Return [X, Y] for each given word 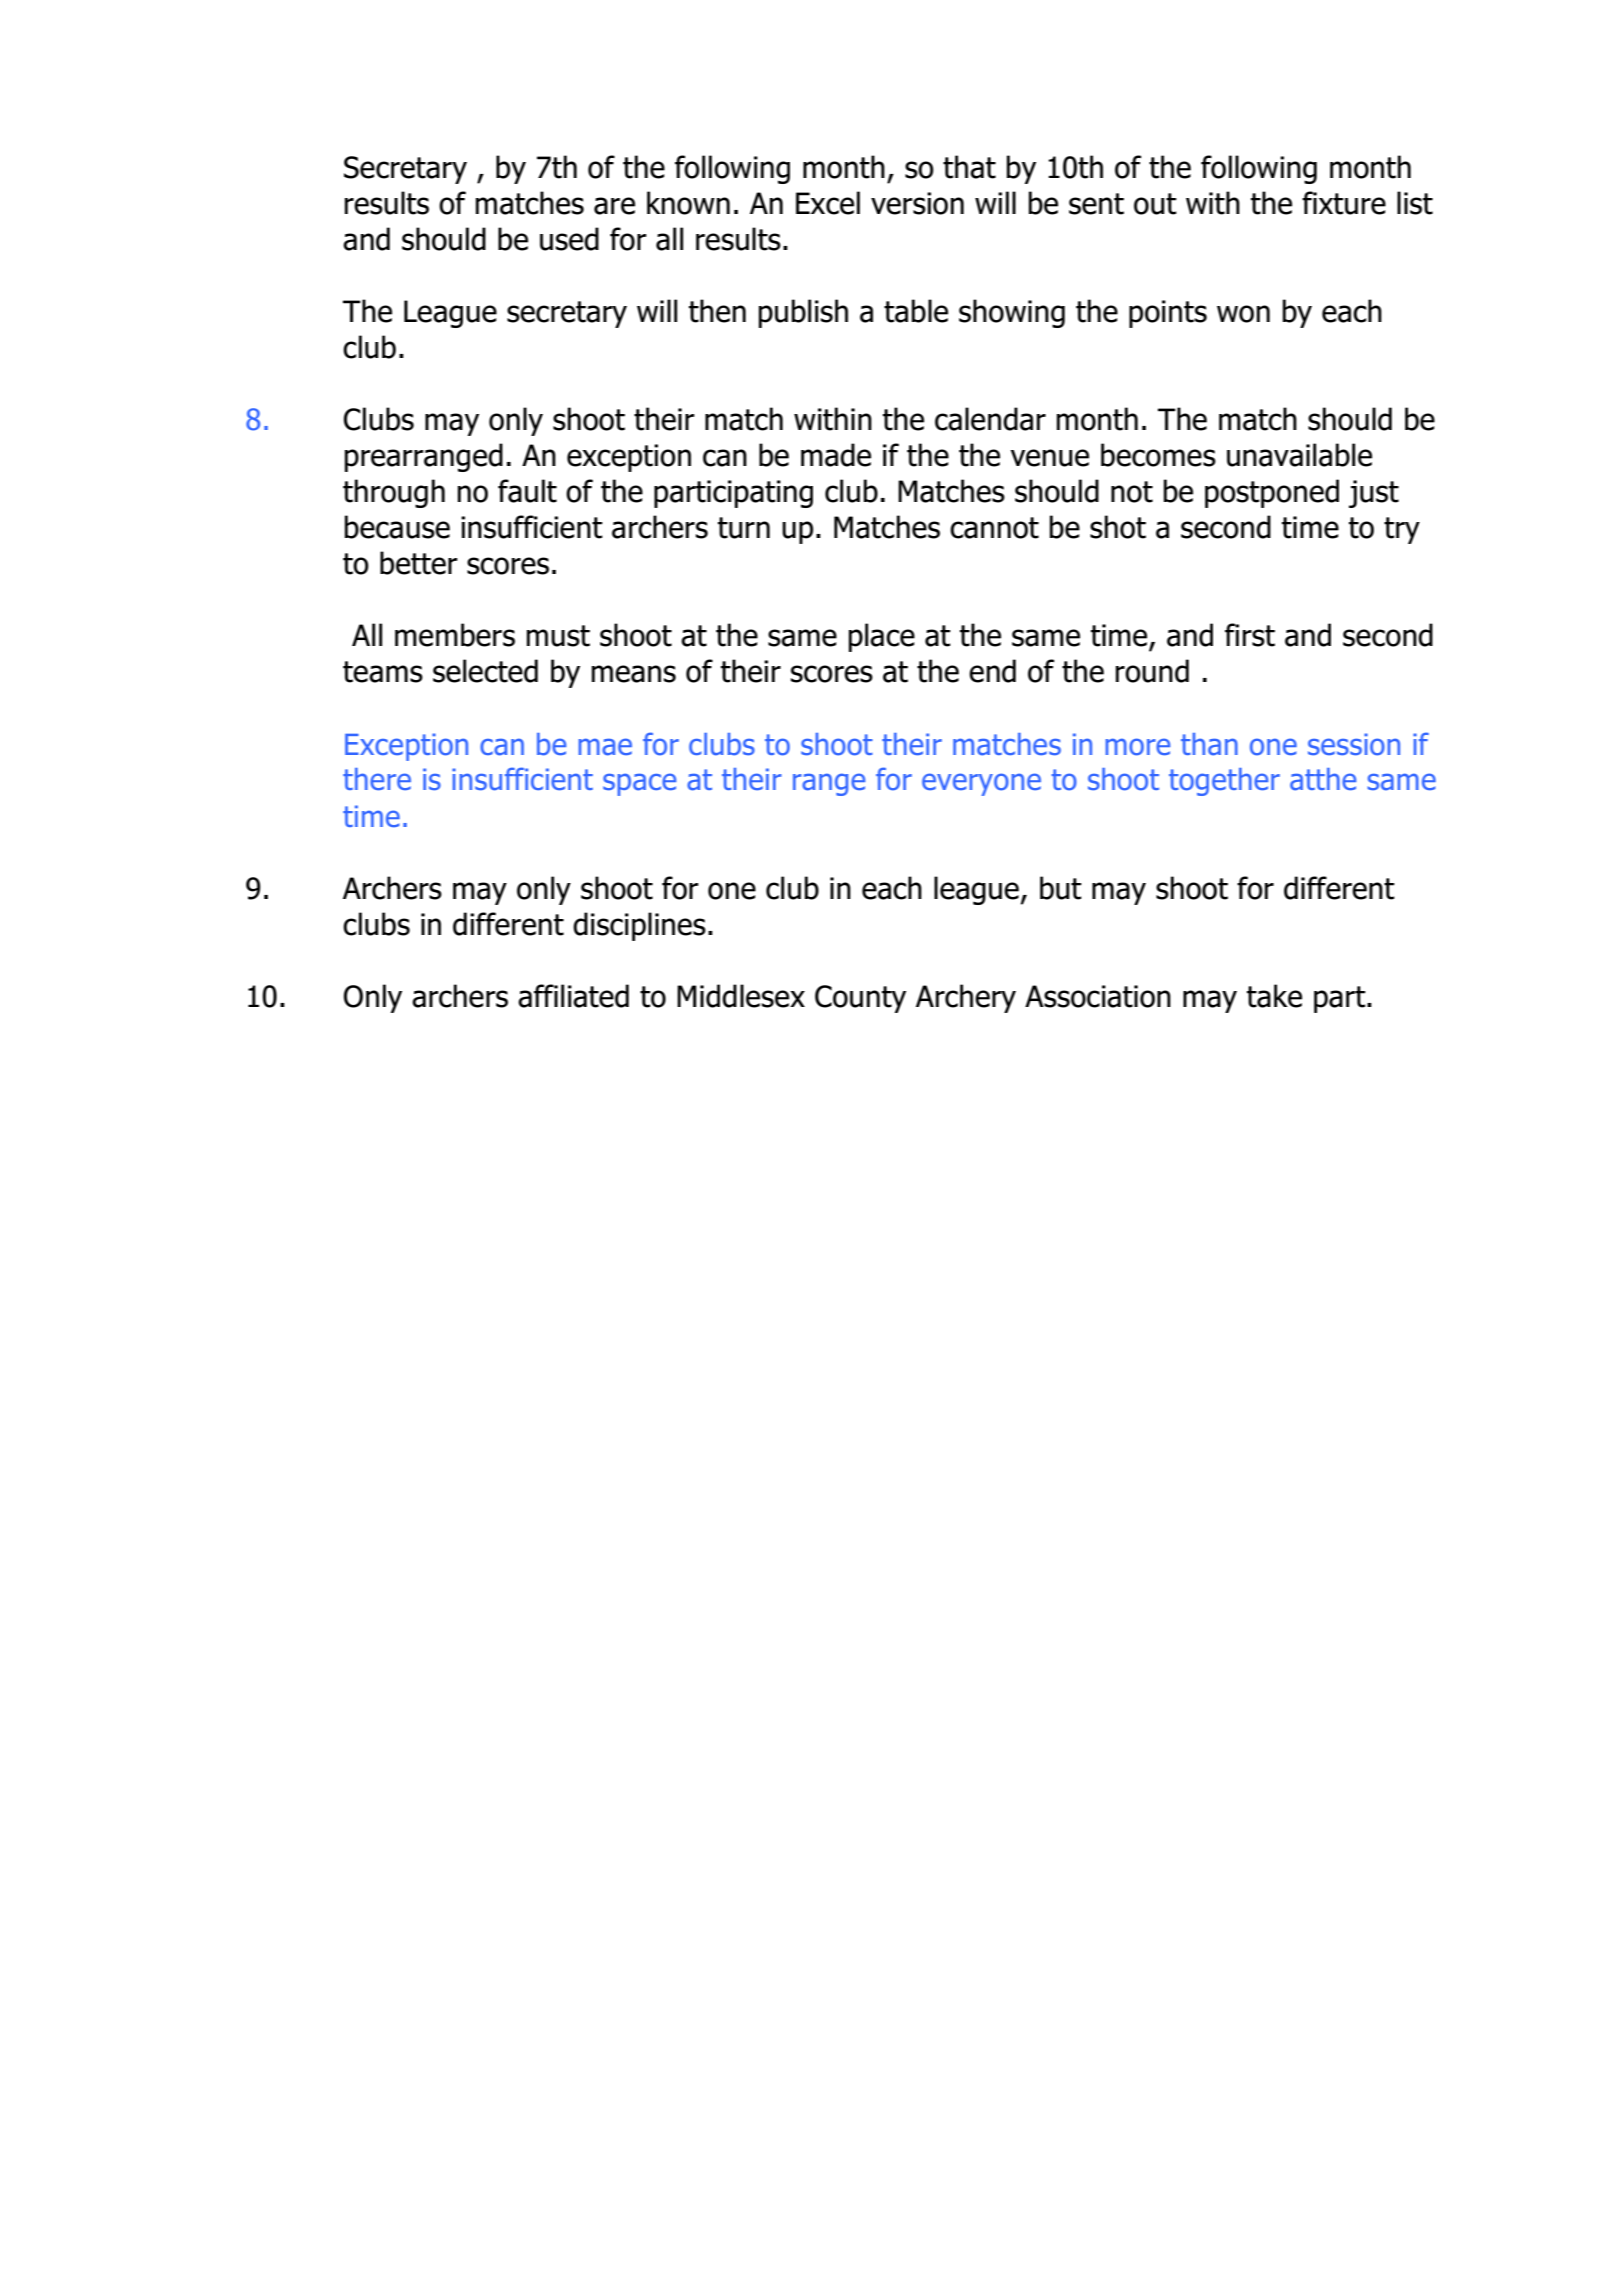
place [882, 637]
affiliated [573, 996]
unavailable [1299, 455]
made [836, 455]
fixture [1344, 203]
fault [527, 491]
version [917, 203]
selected [485, 671]
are [614, 206]
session [1354, 744]
